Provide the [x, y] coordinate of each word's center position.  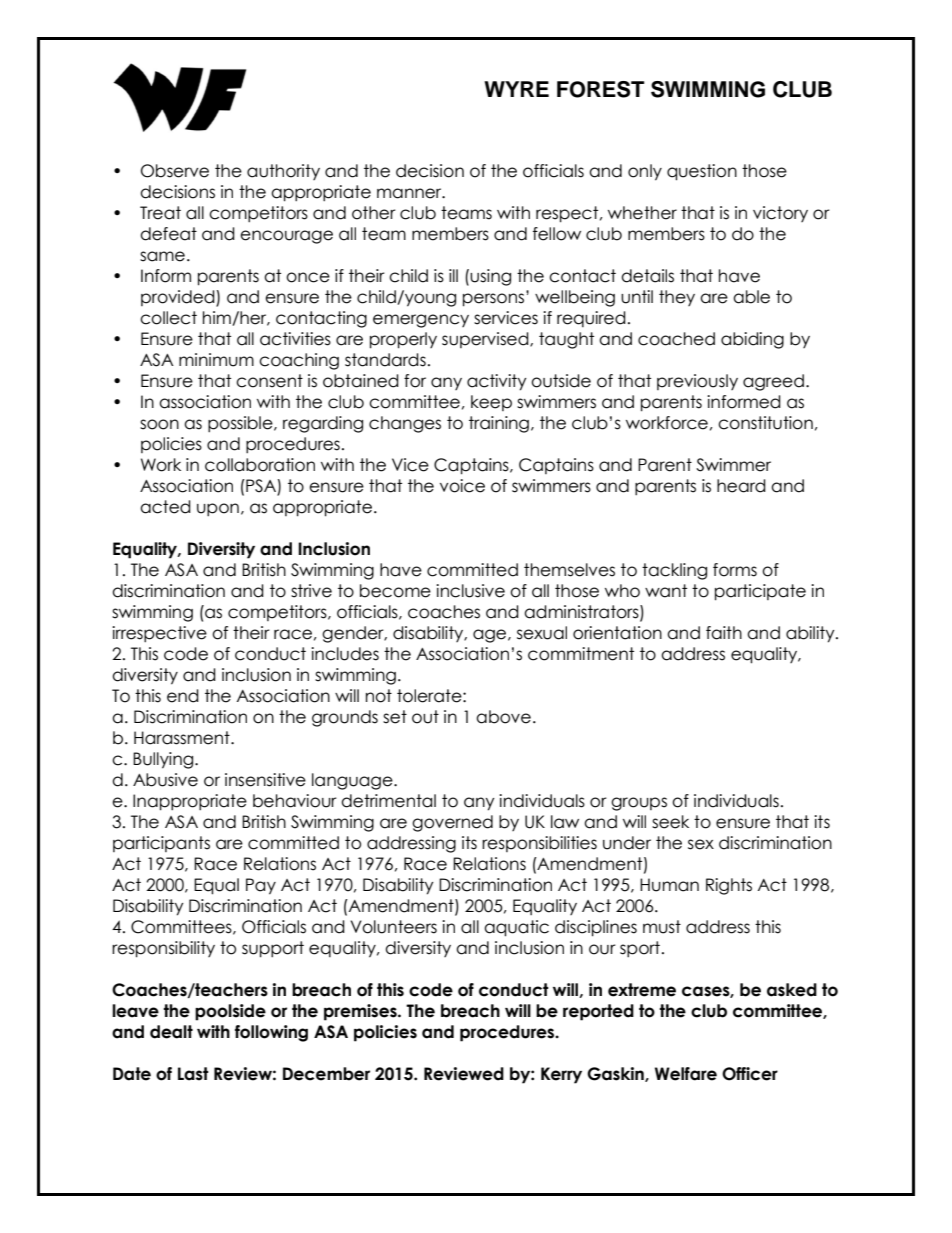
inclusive [470, 591]
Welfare [686, 1074]
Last [193, 1074]
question [702, 172]
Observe [175, 171]
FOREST [600, 89]
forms [735, 570]
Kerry [561, 1075]
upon [218, 509]
